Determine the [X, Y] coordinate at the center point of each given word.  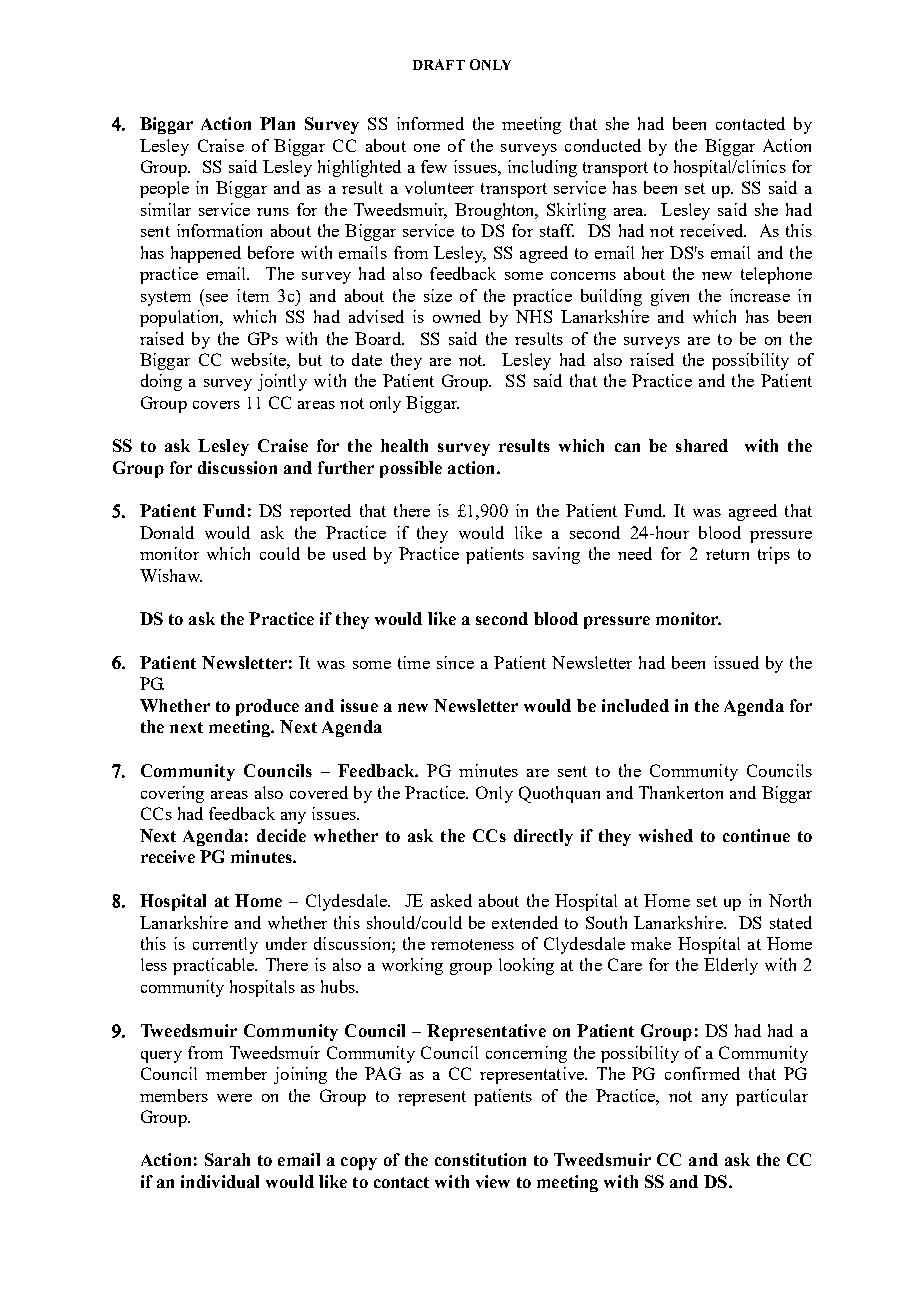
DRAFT [439, 64]
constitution [480, 1159]
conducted [603, 145]
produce [267, 707]
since [455, 662]
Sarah [227, 1159]
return [727, 554]
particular [772, 1097]
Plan [277, 123]
